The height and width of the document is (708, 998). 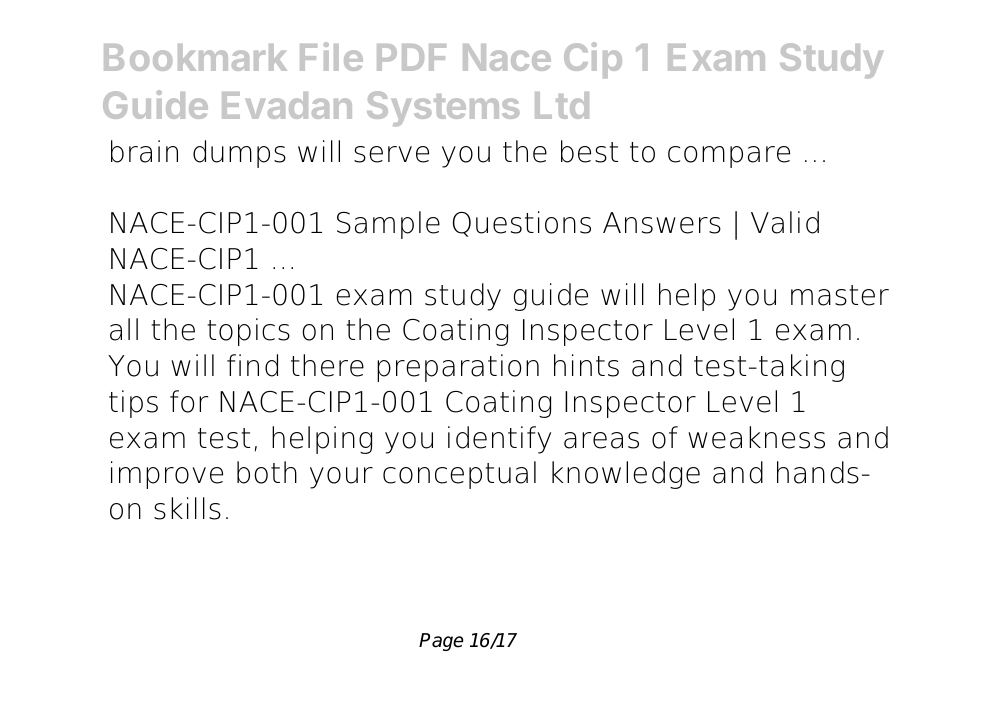 I want to click on topics, so click(x=248, y=332).
